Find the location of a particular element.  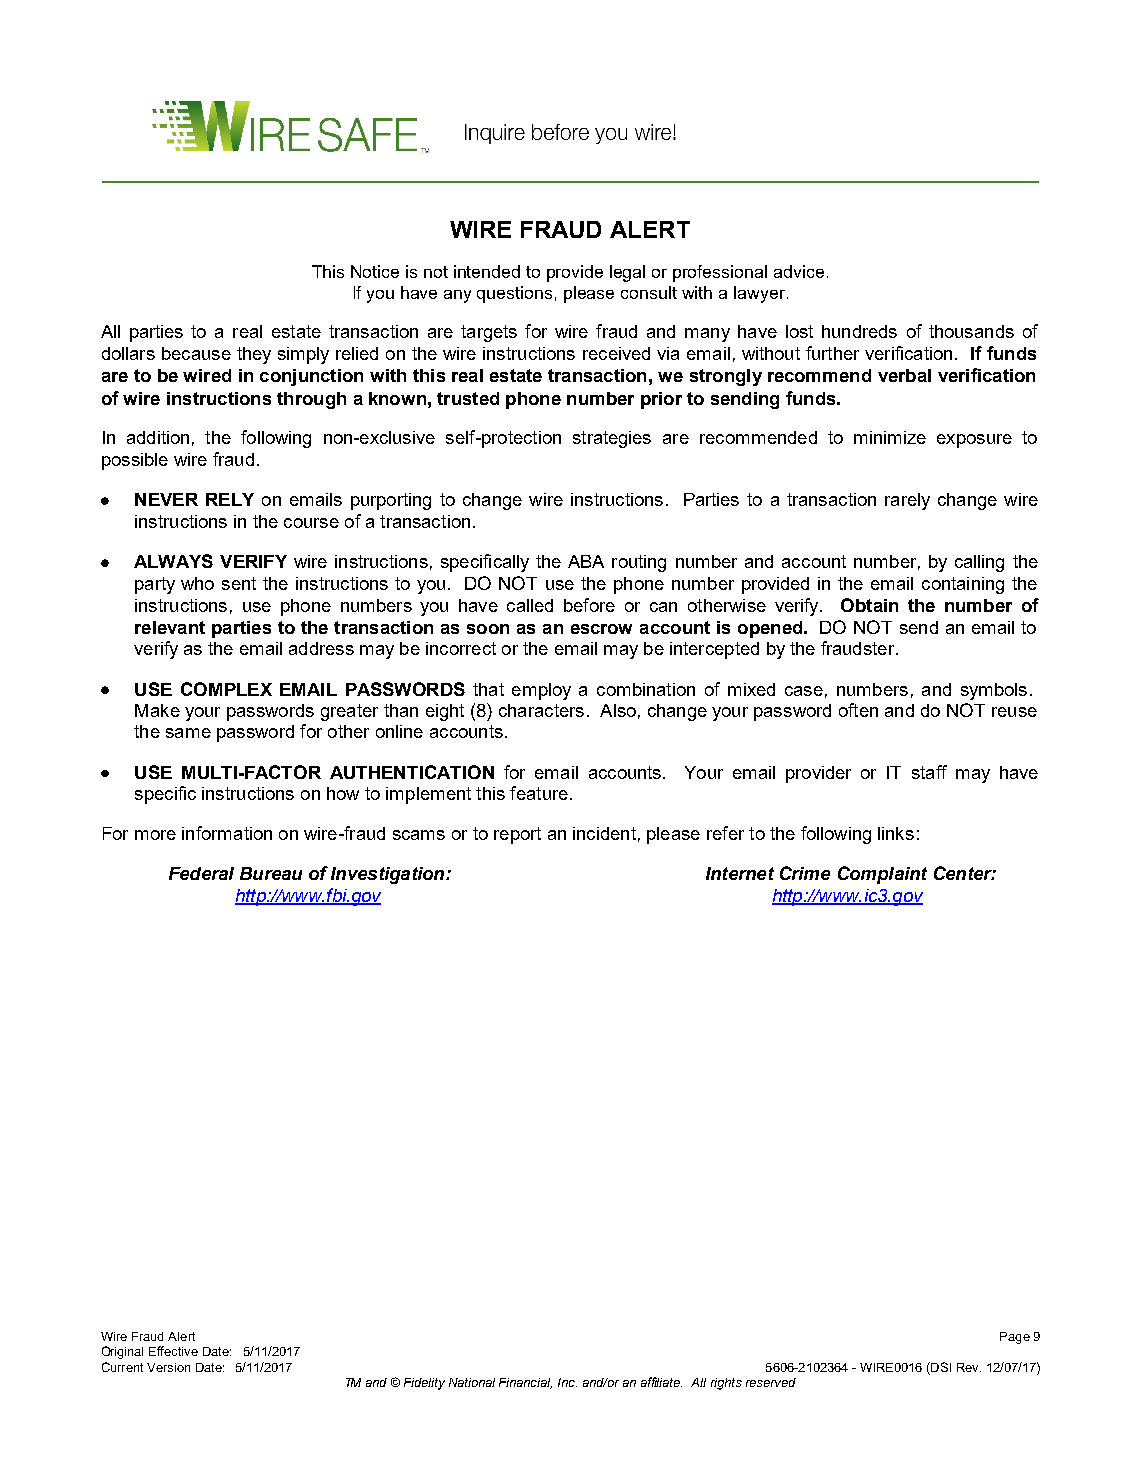

ABA is located at coordinates (586, 561).
